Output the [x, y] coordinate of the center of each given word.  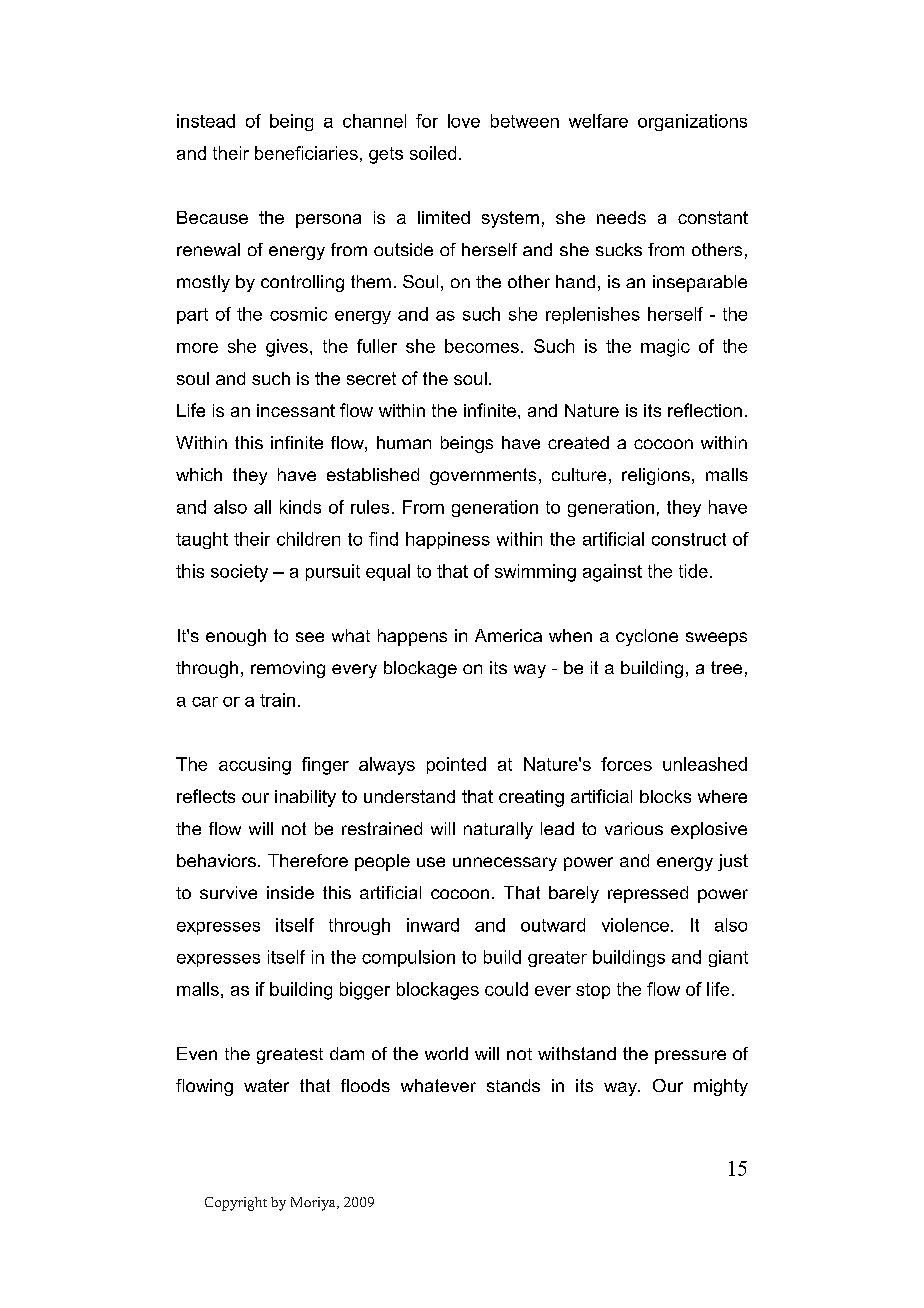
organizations [692, 122]
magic [665, 348]
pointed [456, 765]
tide [693, 571]
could [506, 989]
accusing [255, 766]
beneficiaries [306, 153]
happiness [448, 540]
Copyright [236, 1204]
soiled [433, 153]
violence [635, 925]
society [239, 573]
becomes [482, 346]
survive [228, 892]
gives [287, 348]
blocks [665, 796]
